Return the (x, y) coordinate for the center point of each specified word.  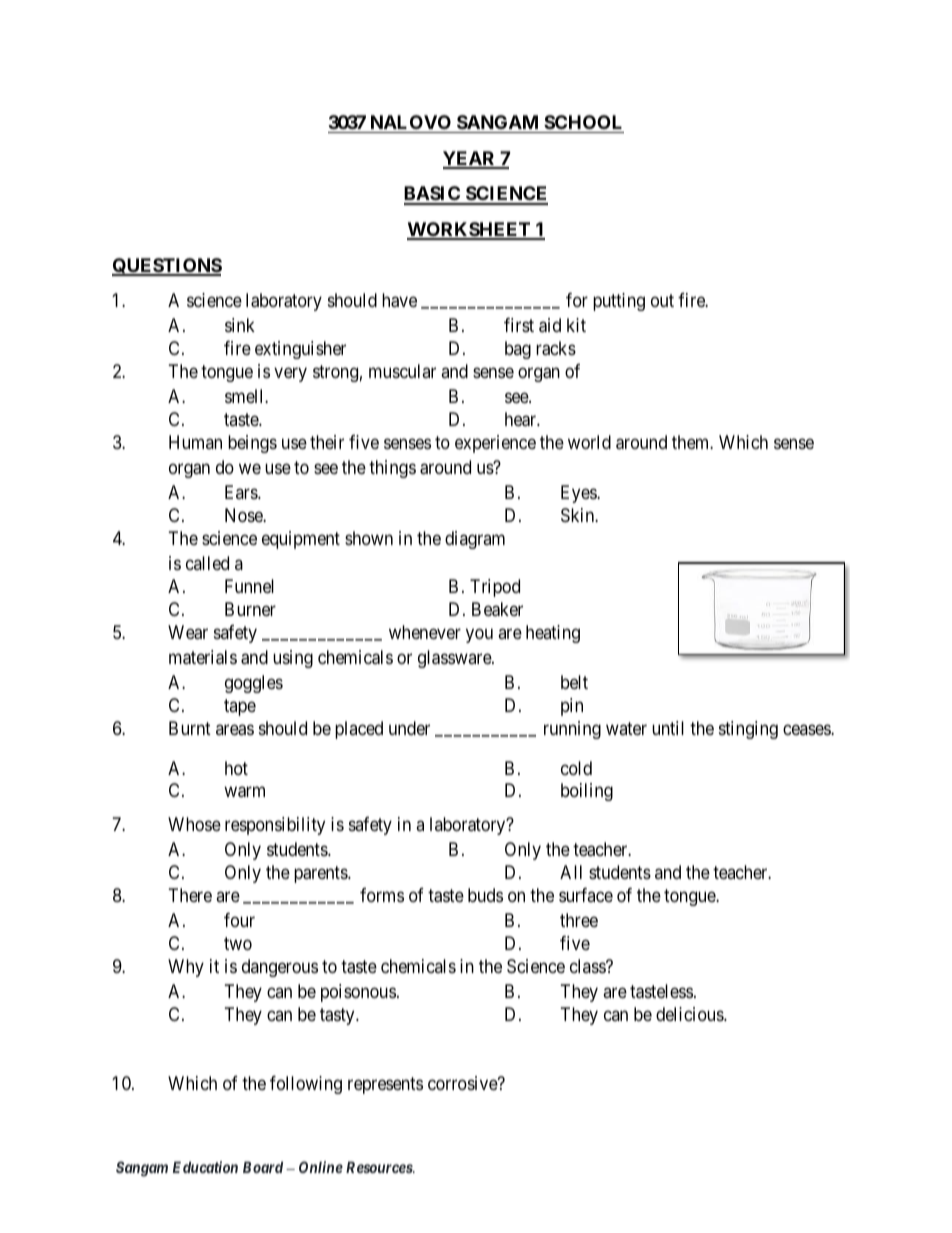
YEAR (470, 159)
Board (263, 1167)
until (668, 728)
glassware (455, 659)
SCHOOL (583, 122)
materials (203, 657)
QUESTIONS (167, 267)
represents (385, 1086)
